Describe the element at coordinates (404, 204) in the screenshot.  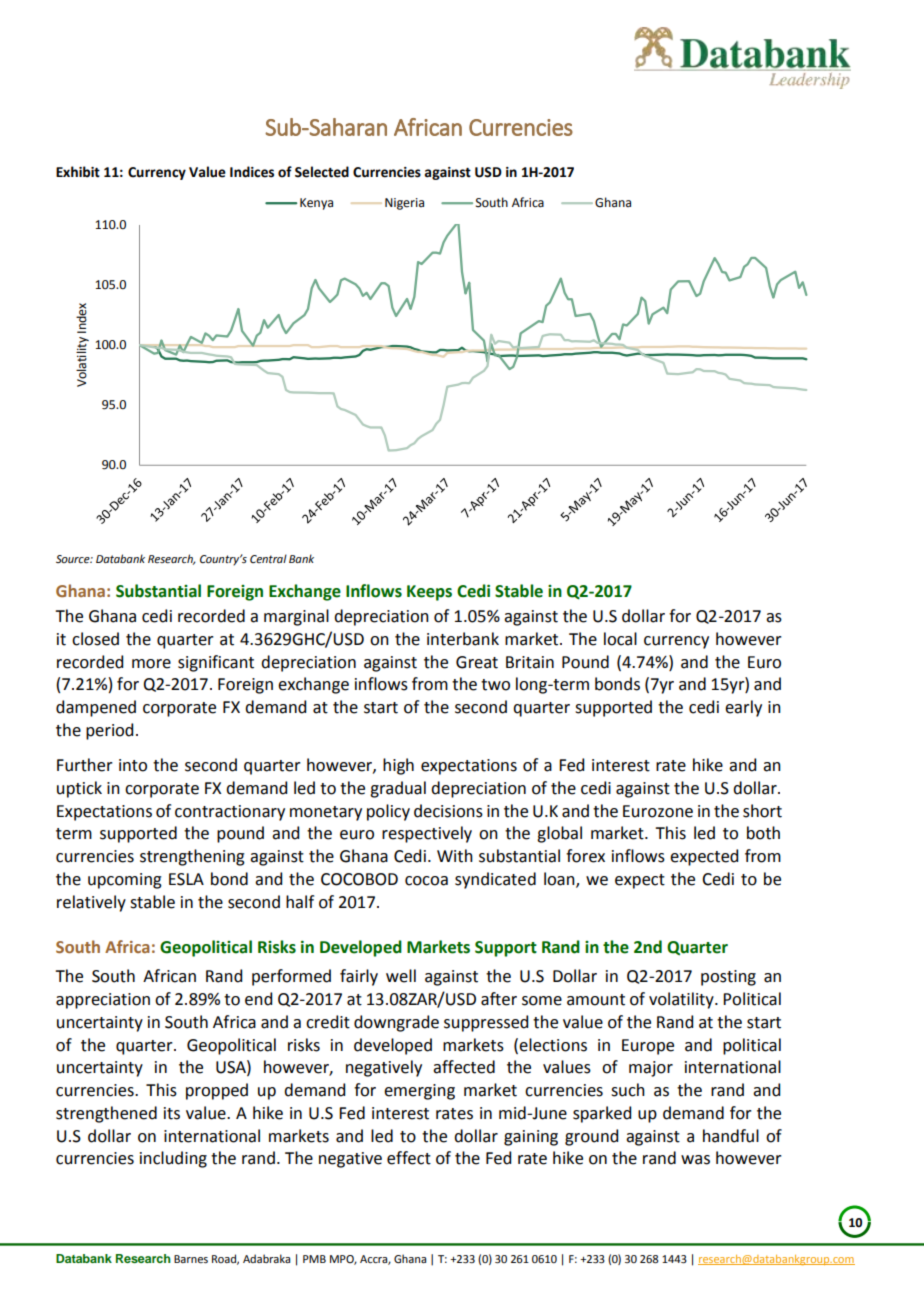
I see `Nigeria` at that location.
